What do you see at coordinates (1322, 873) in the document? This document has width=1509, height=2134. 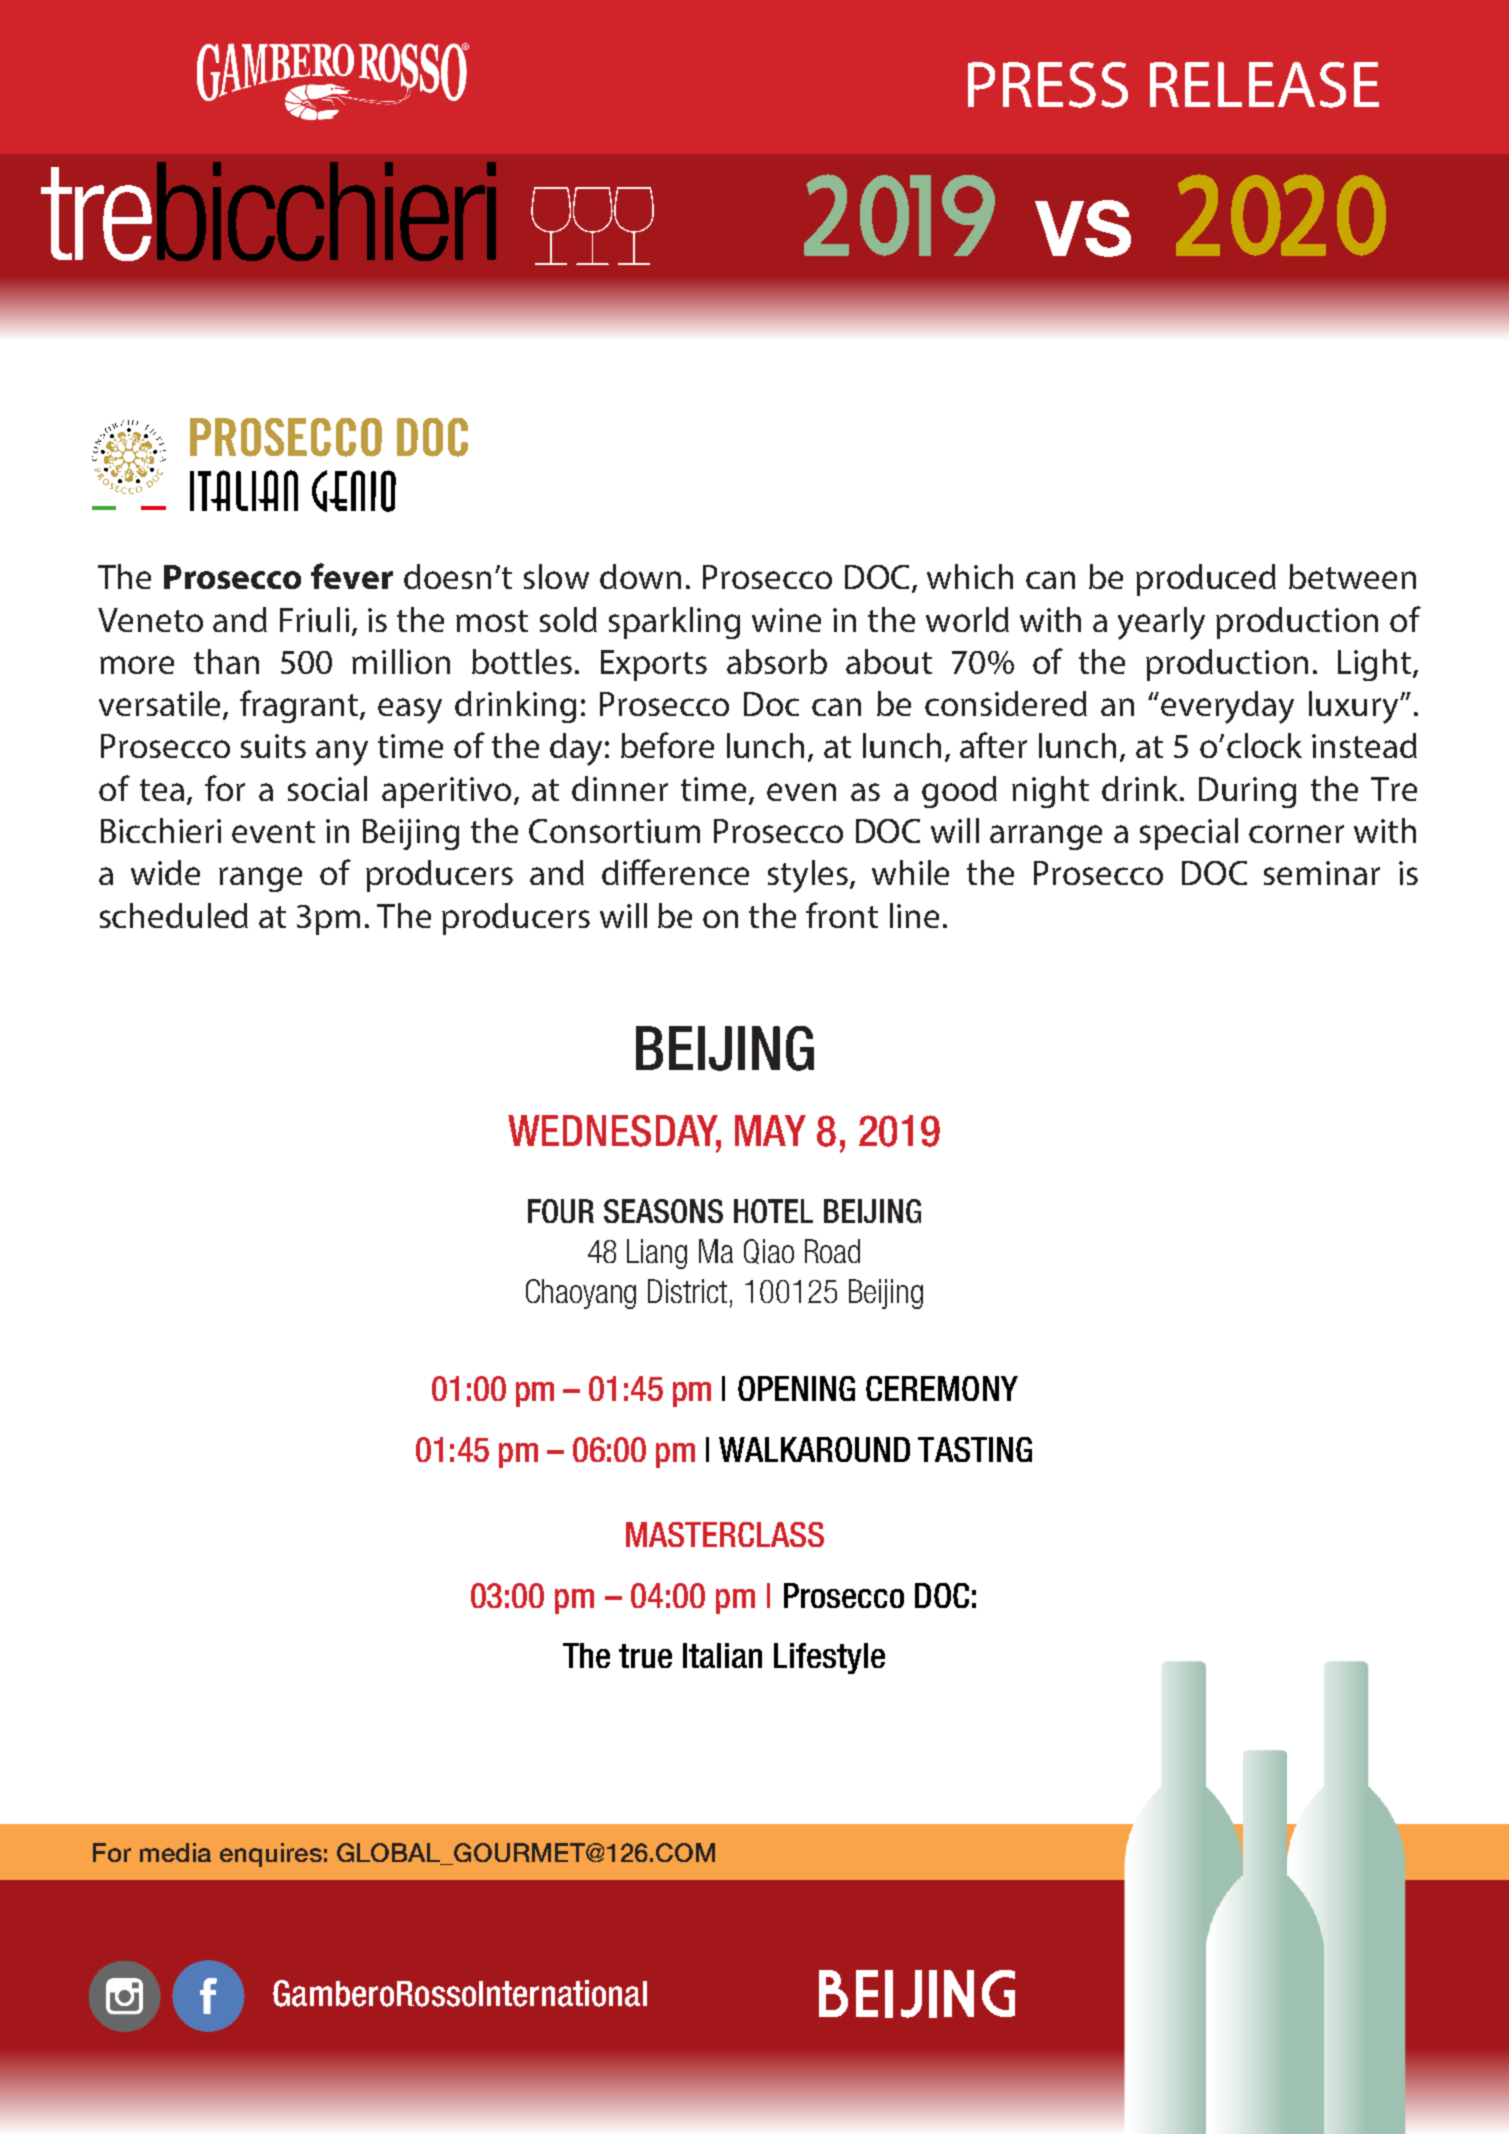 I see `seminar` at bounding box center [1322, 873].
